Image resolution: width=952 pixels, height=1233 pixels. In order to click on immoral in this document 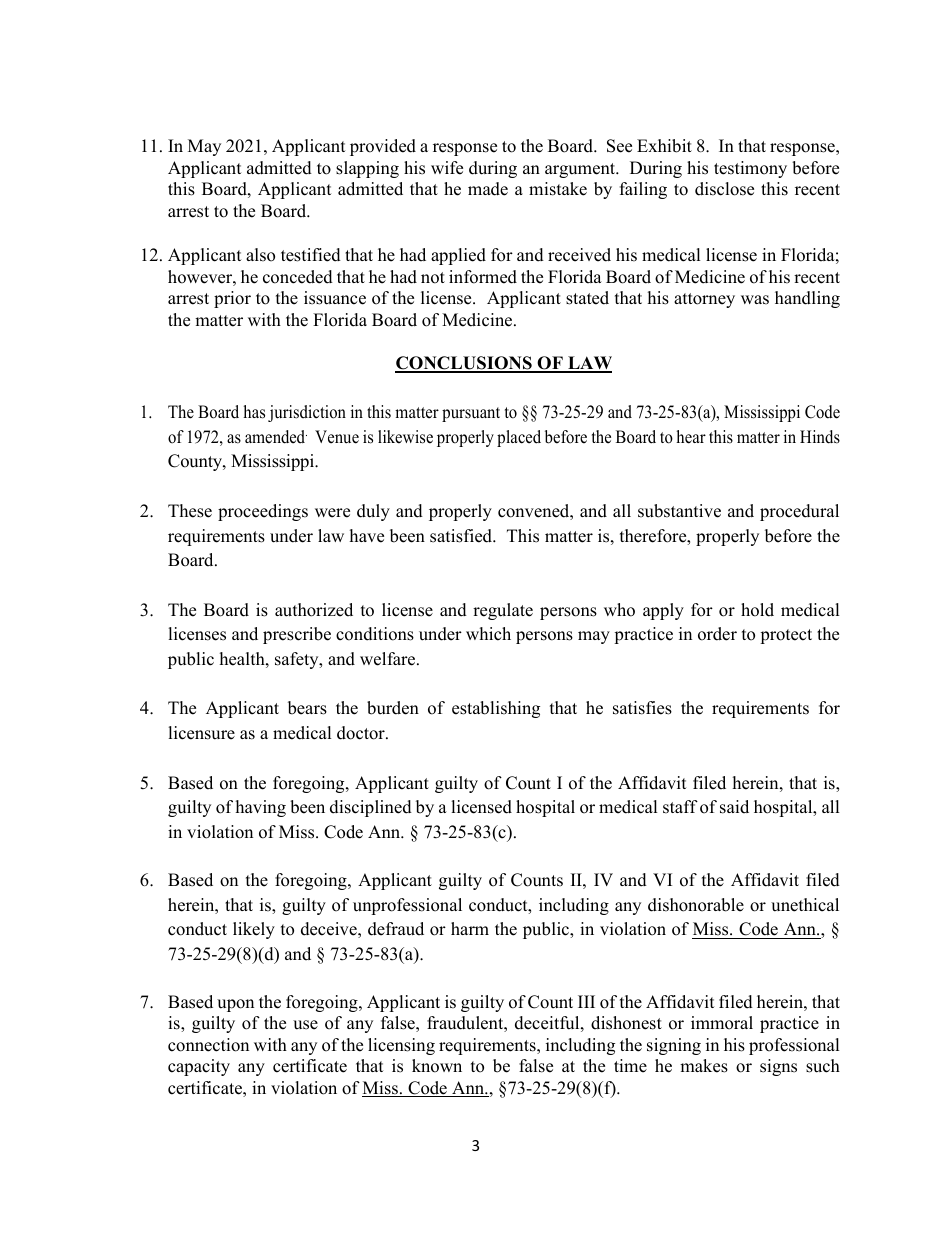, I will do `click(722, 1023)`.
